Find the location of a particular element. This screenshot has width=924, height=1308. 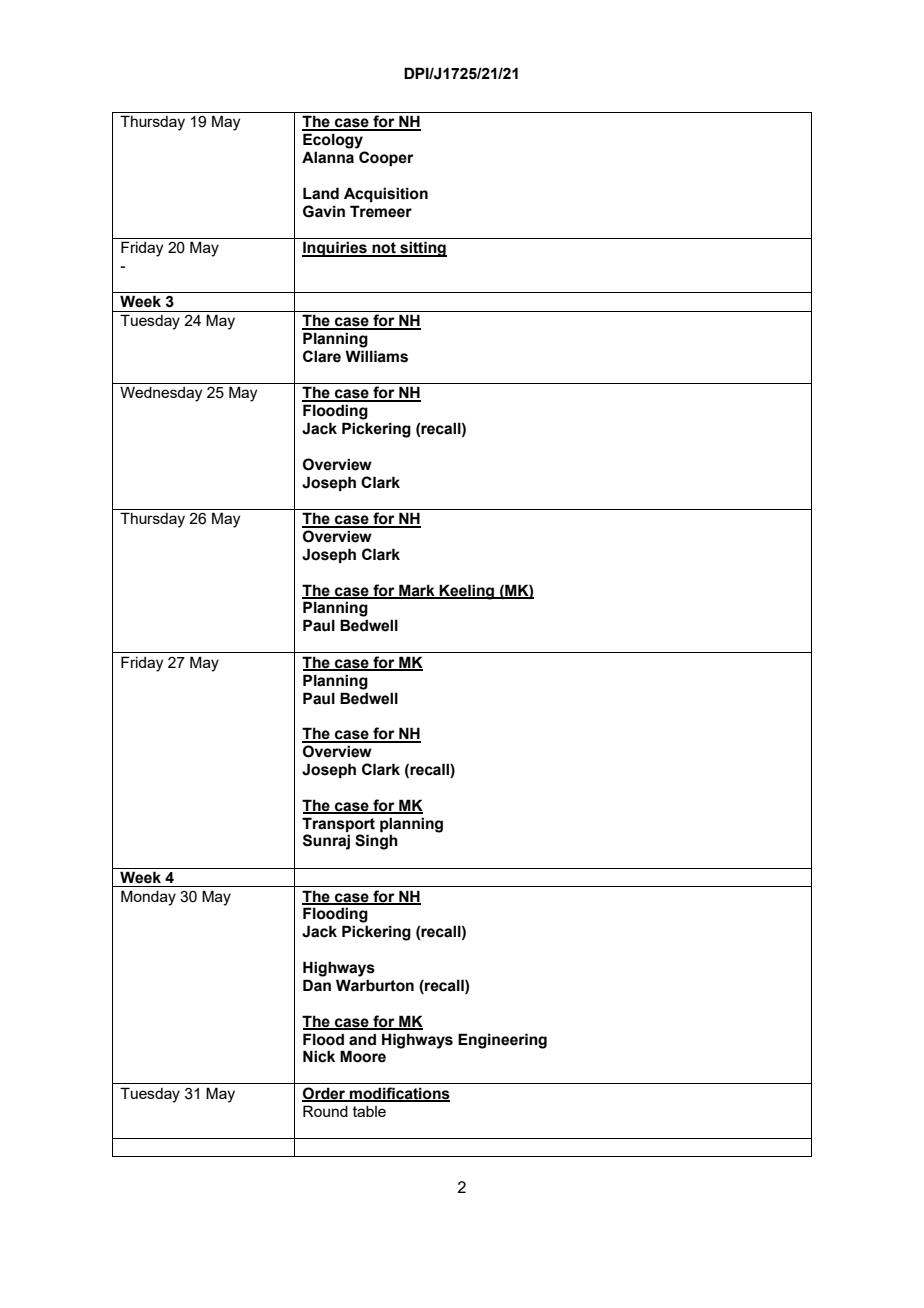

Dan is located at coordinates (317, 985).
